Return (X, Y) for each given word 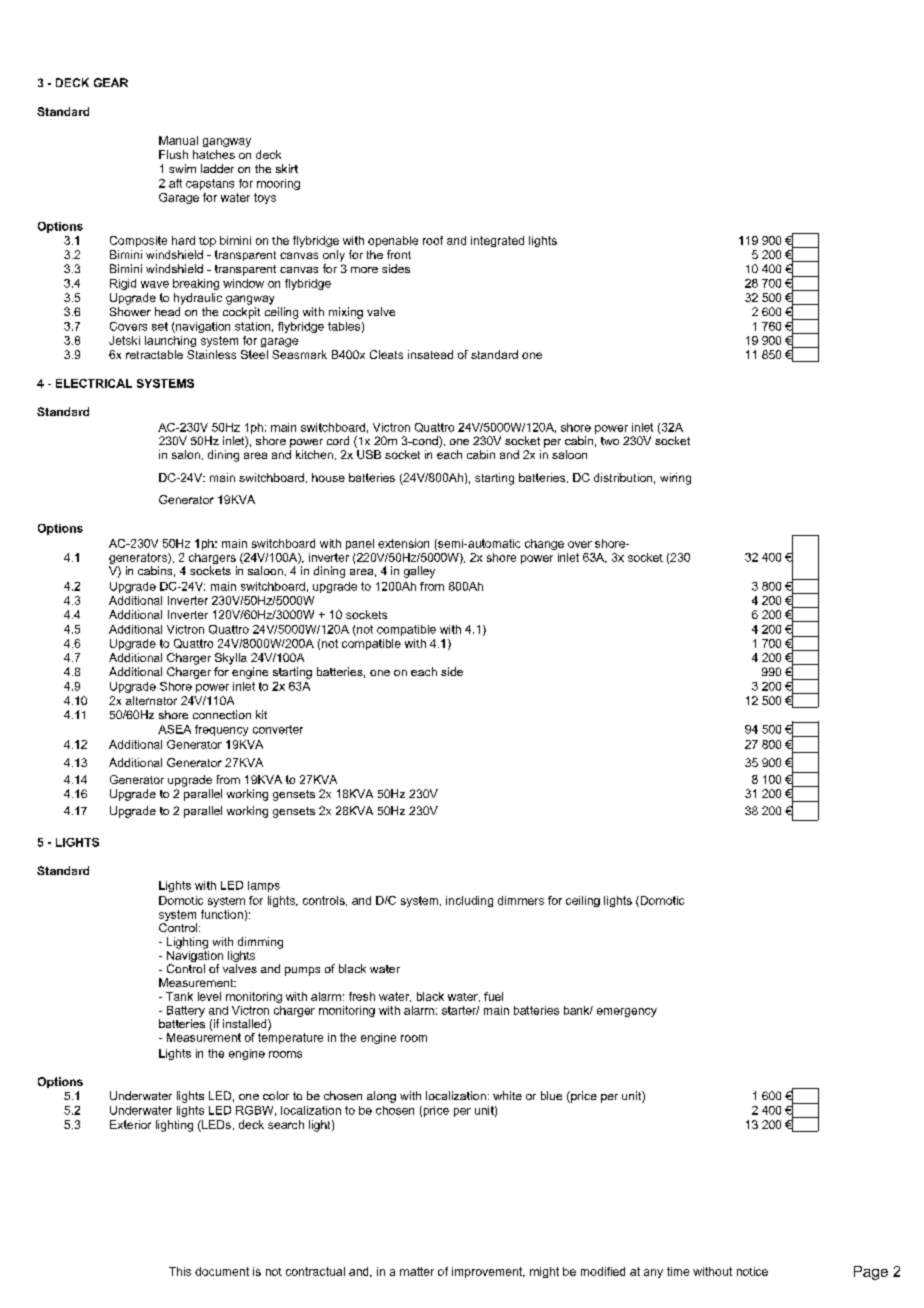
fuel (493, 996)
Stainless (211, 354)
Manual (178, 140)
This (180, 1271)
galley (419, 572)
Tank (179, 996)
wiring (675, 479)
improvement (488, 1272)
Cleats (386, 354)
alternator (151, 700)
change (544, 544)
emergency (627, 1012)
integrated (497, 241)
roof (433, 240)
